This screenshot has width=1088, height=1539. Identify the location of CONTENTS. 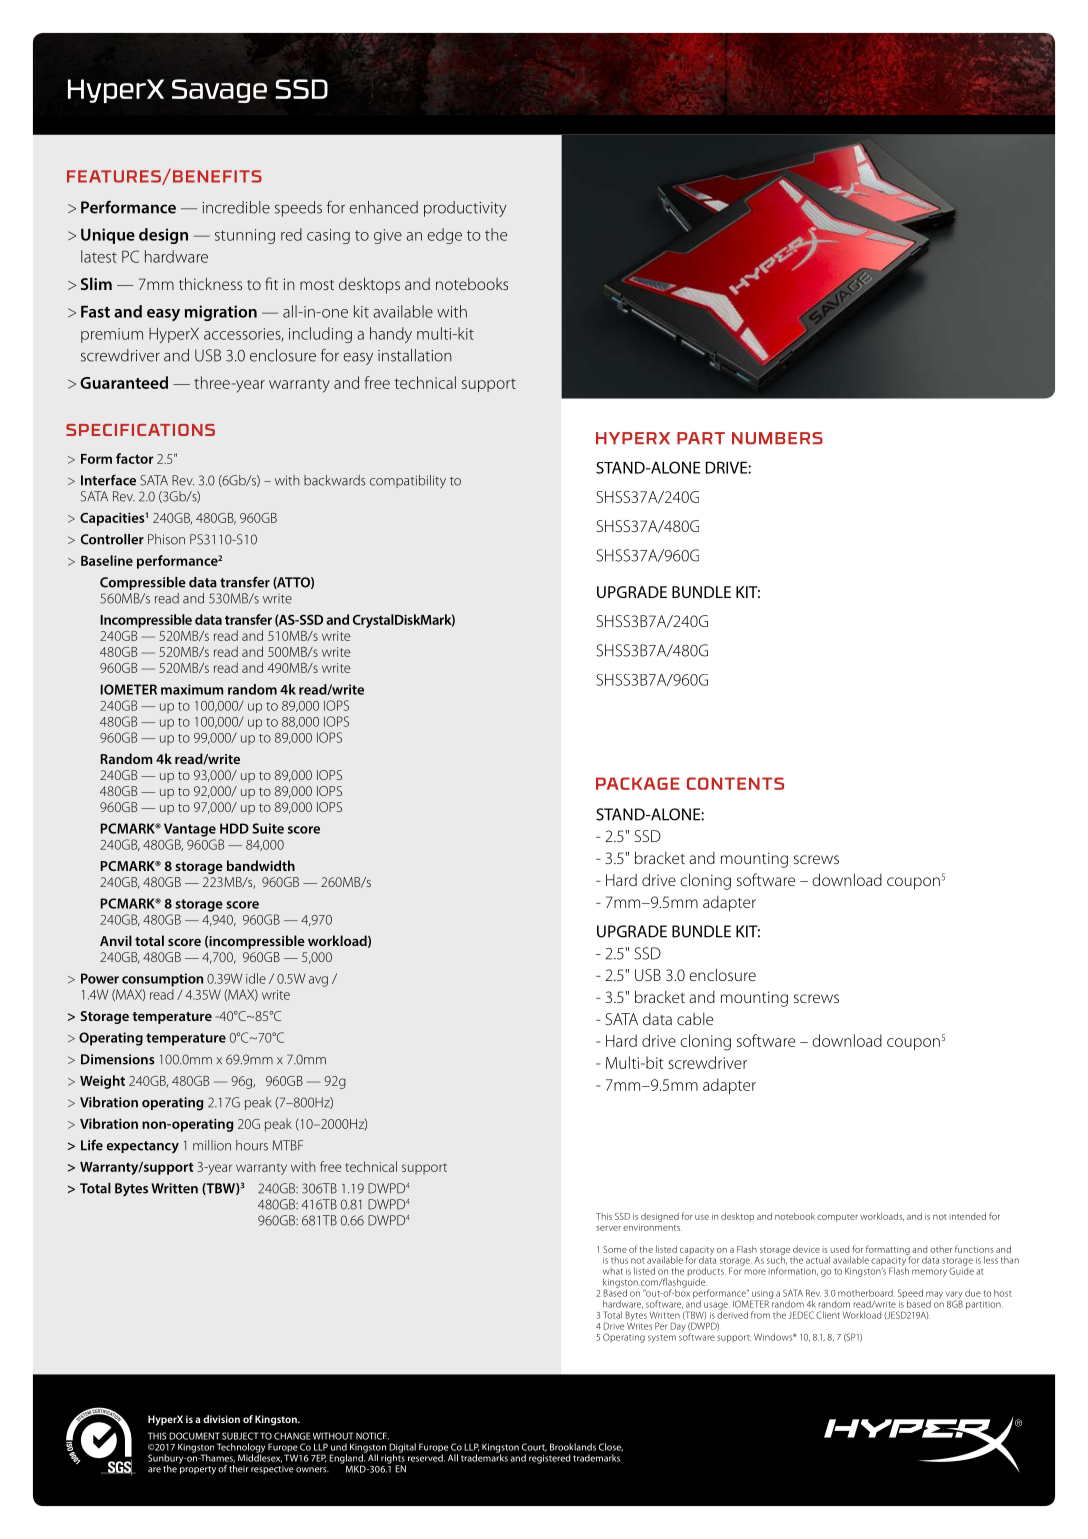
(735, 783).
